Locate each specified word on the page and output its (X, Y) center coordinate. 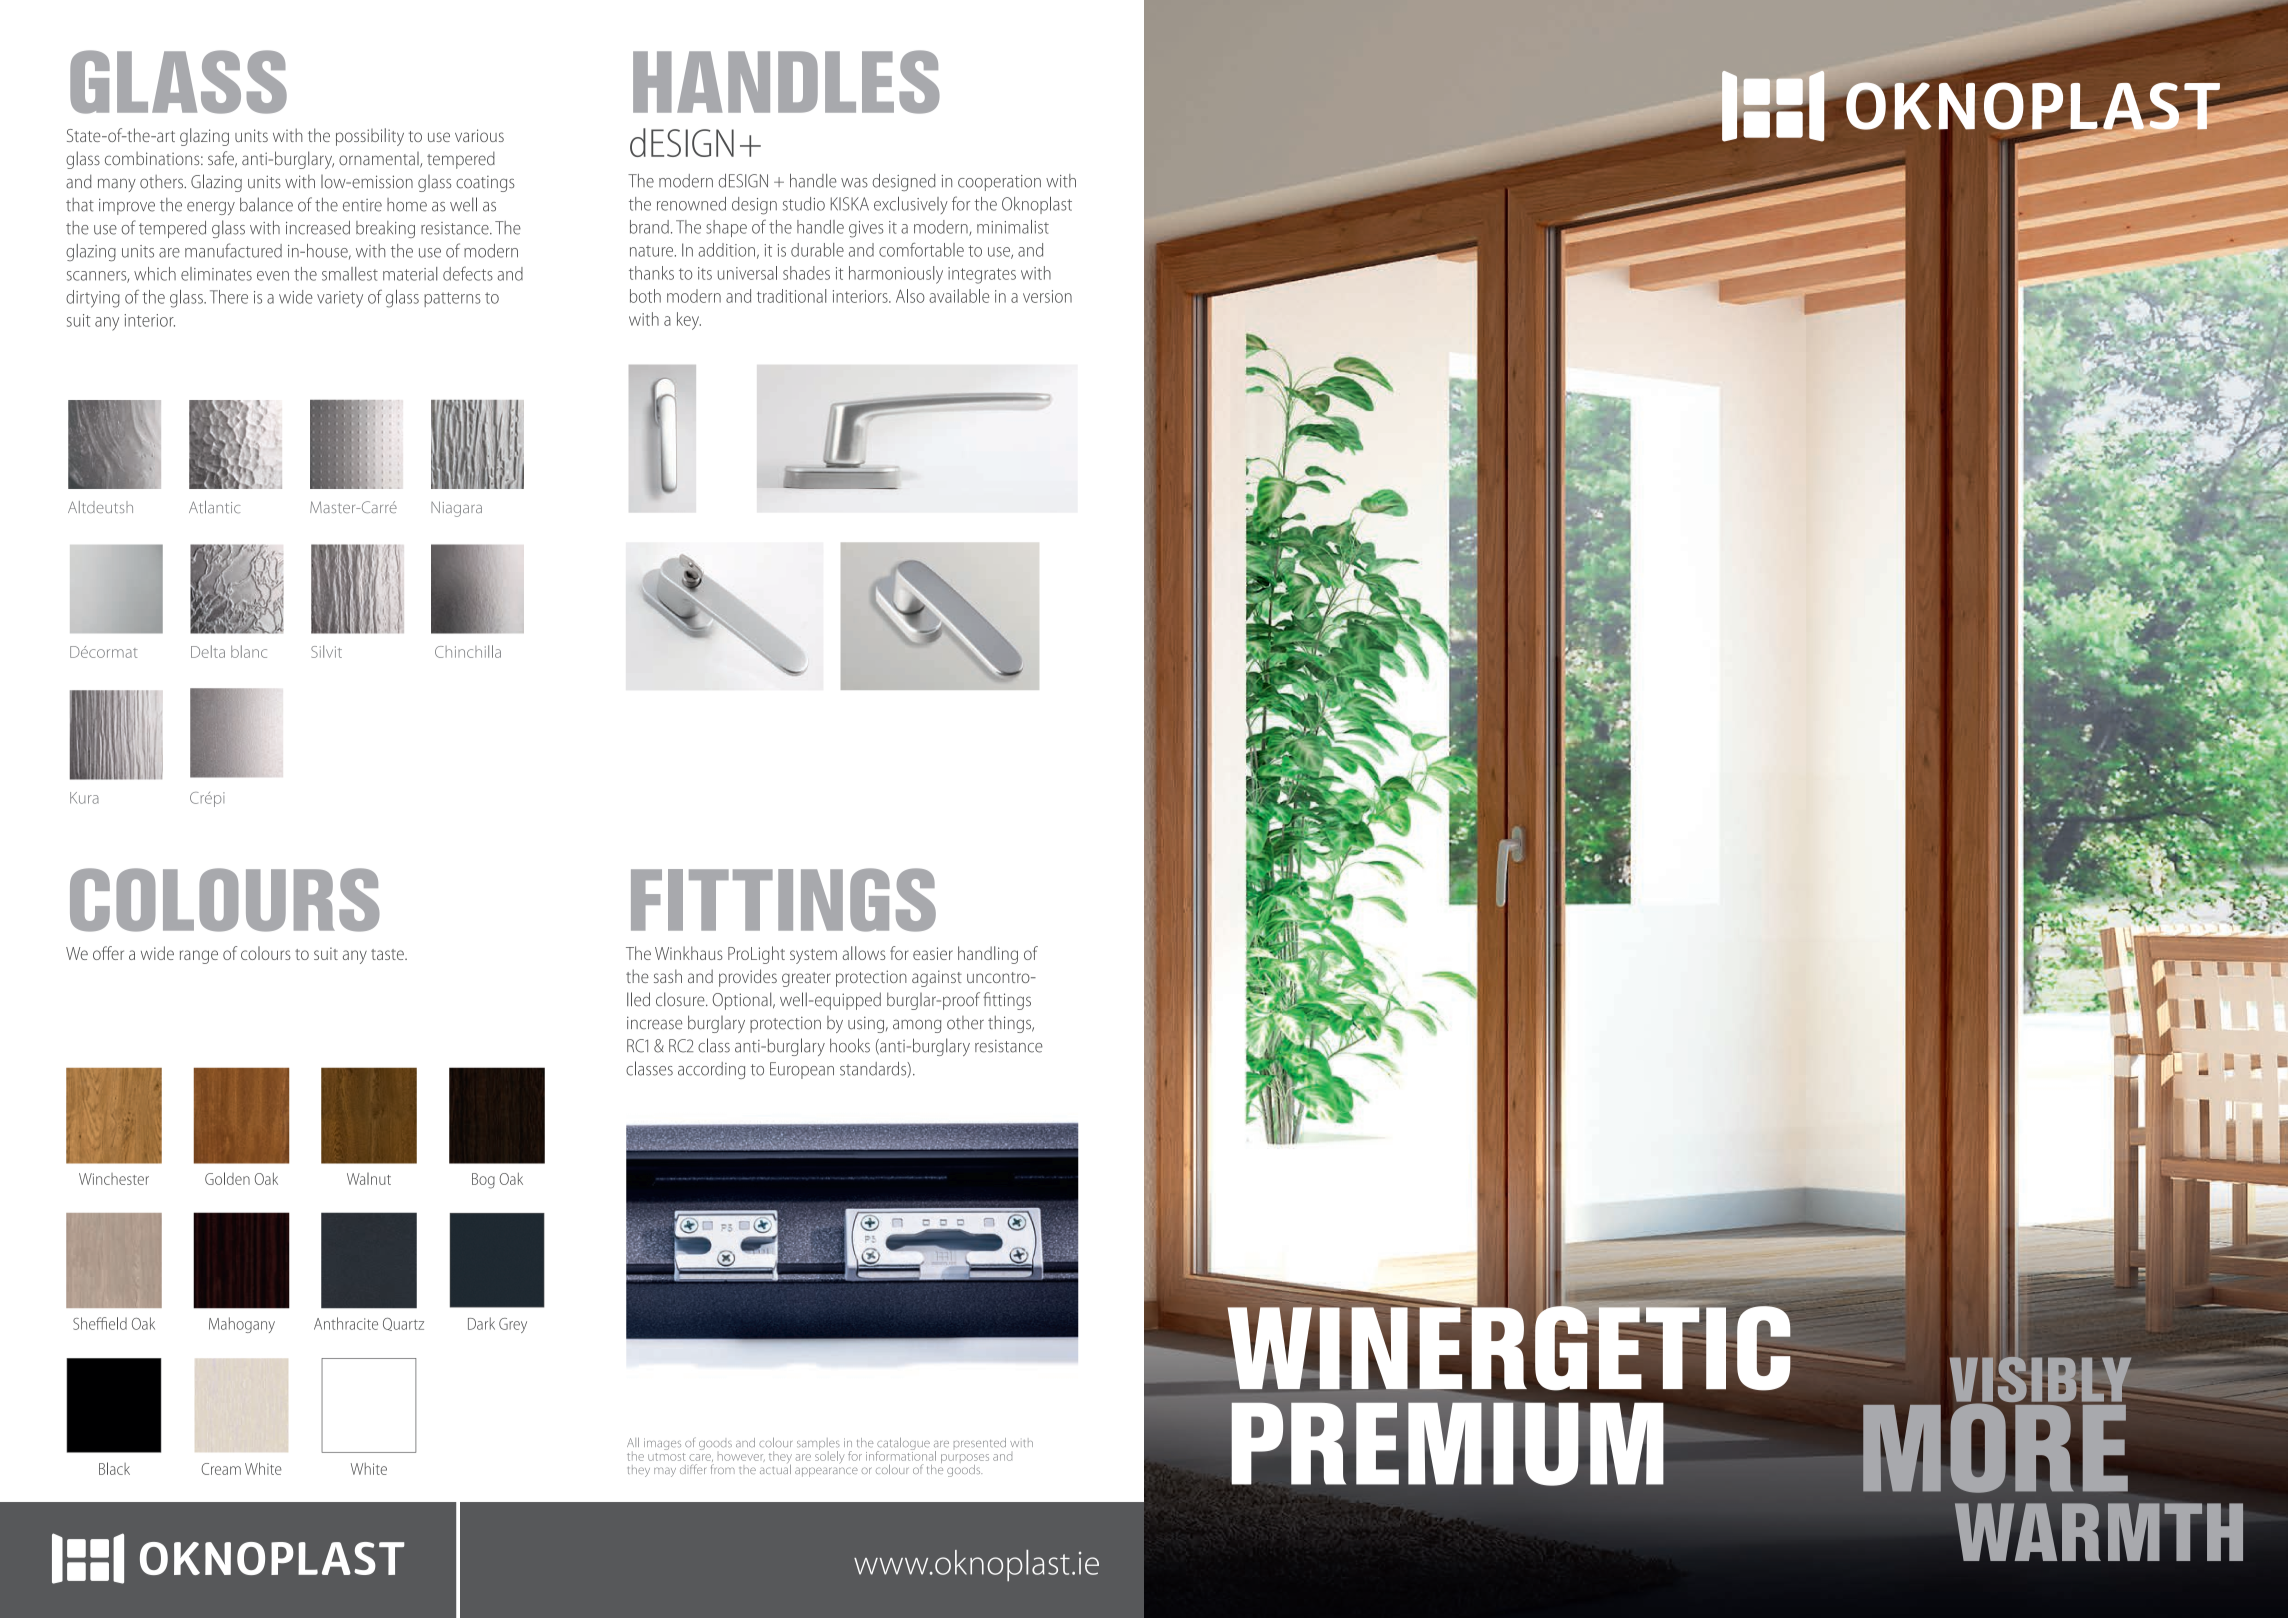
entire (362, 205)
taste (388, 954)
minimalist (1013, 227)
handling (988, 955)
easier (933, 953)
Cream (221, 1469)
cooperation (999, 183)
